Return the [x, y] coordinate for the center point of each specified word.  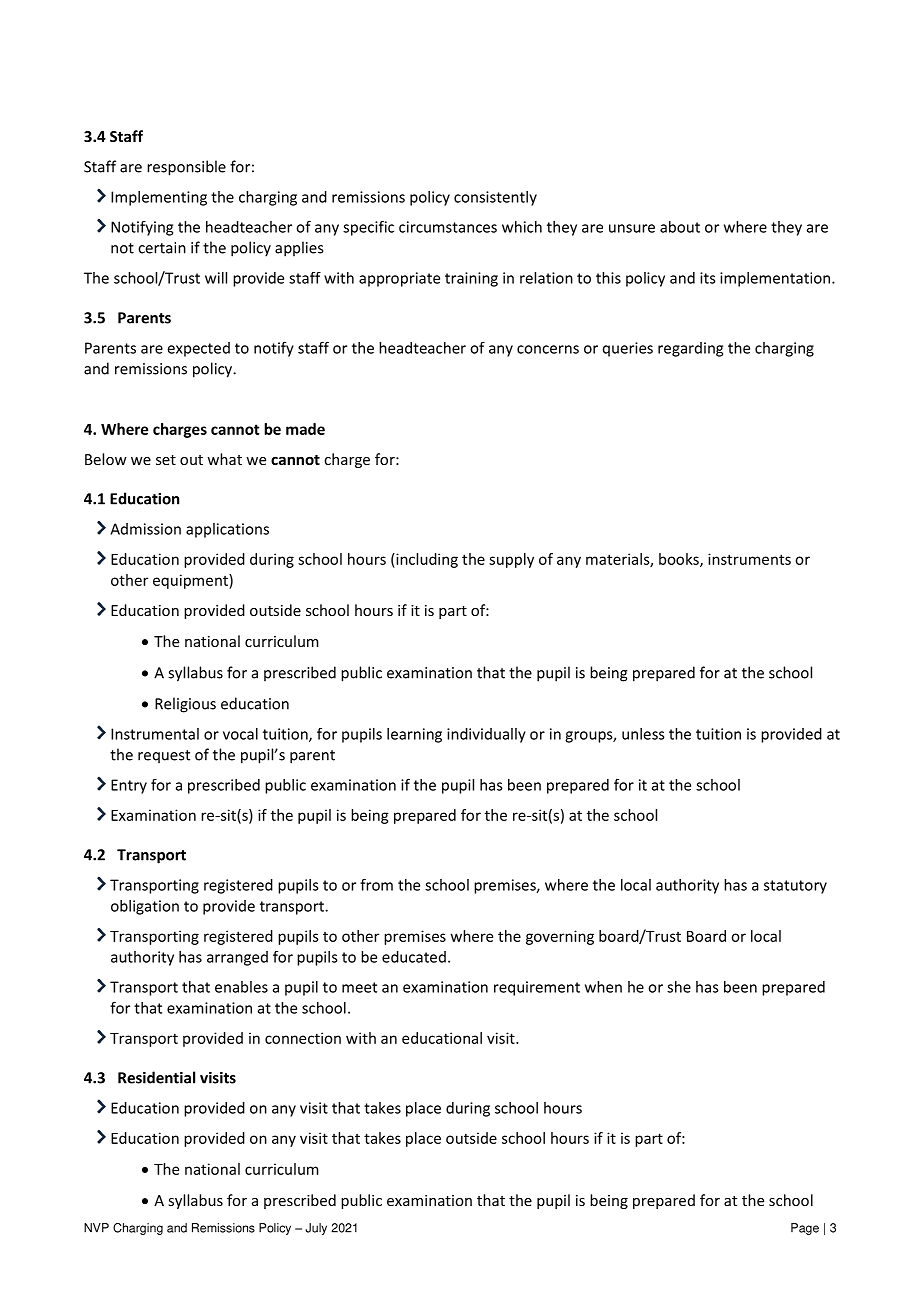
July [316, 1229]
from [376, 884]
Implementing [159, 198]
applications [227, 530]
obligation [145, 907]
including [426, 560]
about [680, 227]
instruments [749, 559]
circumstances [448, 227]
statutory [795, 887]
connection [303, 1038]
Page [805, 1229]
